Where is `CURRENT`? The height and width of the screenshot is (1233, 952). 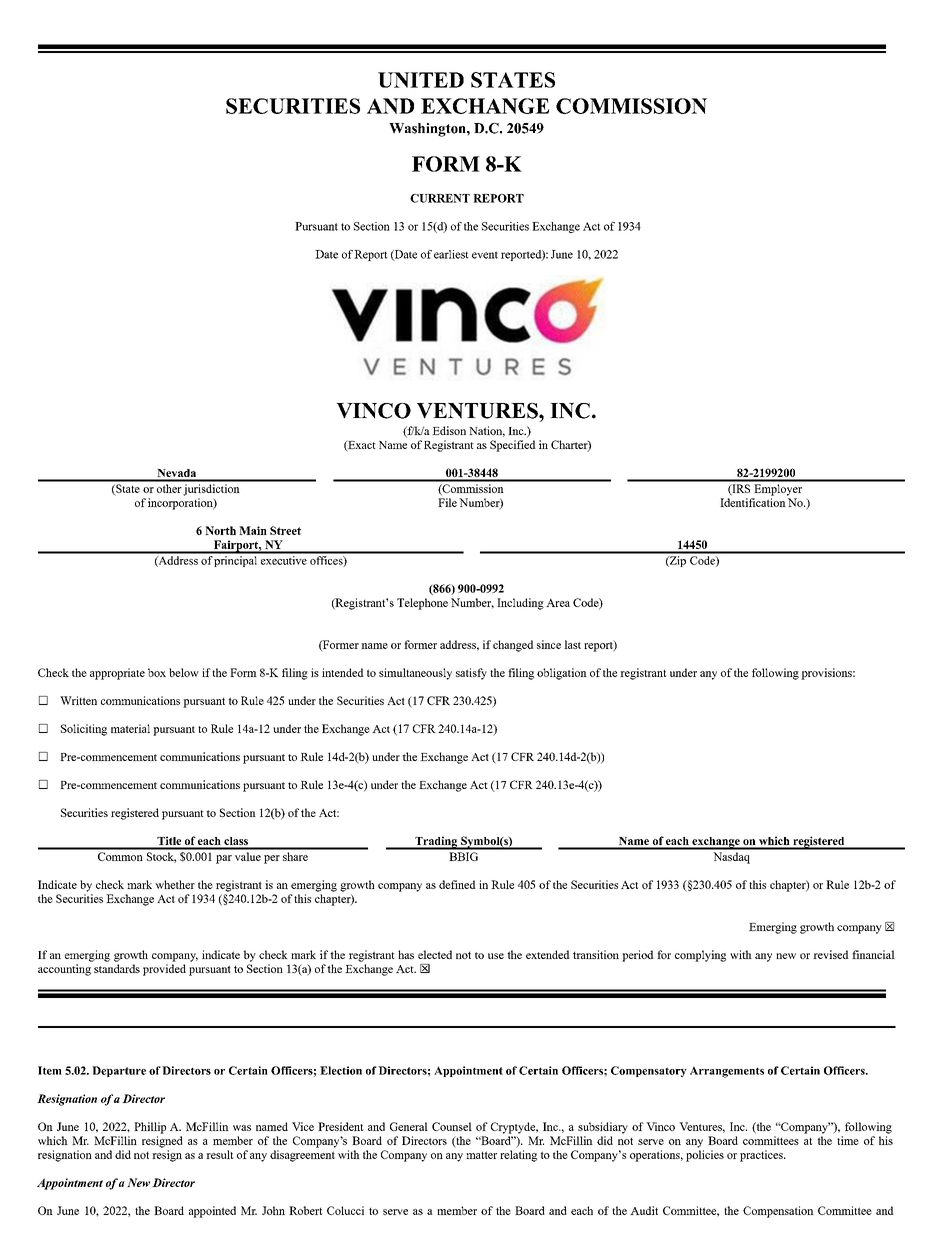 CURRENT is located at coordinates (440, 198).
